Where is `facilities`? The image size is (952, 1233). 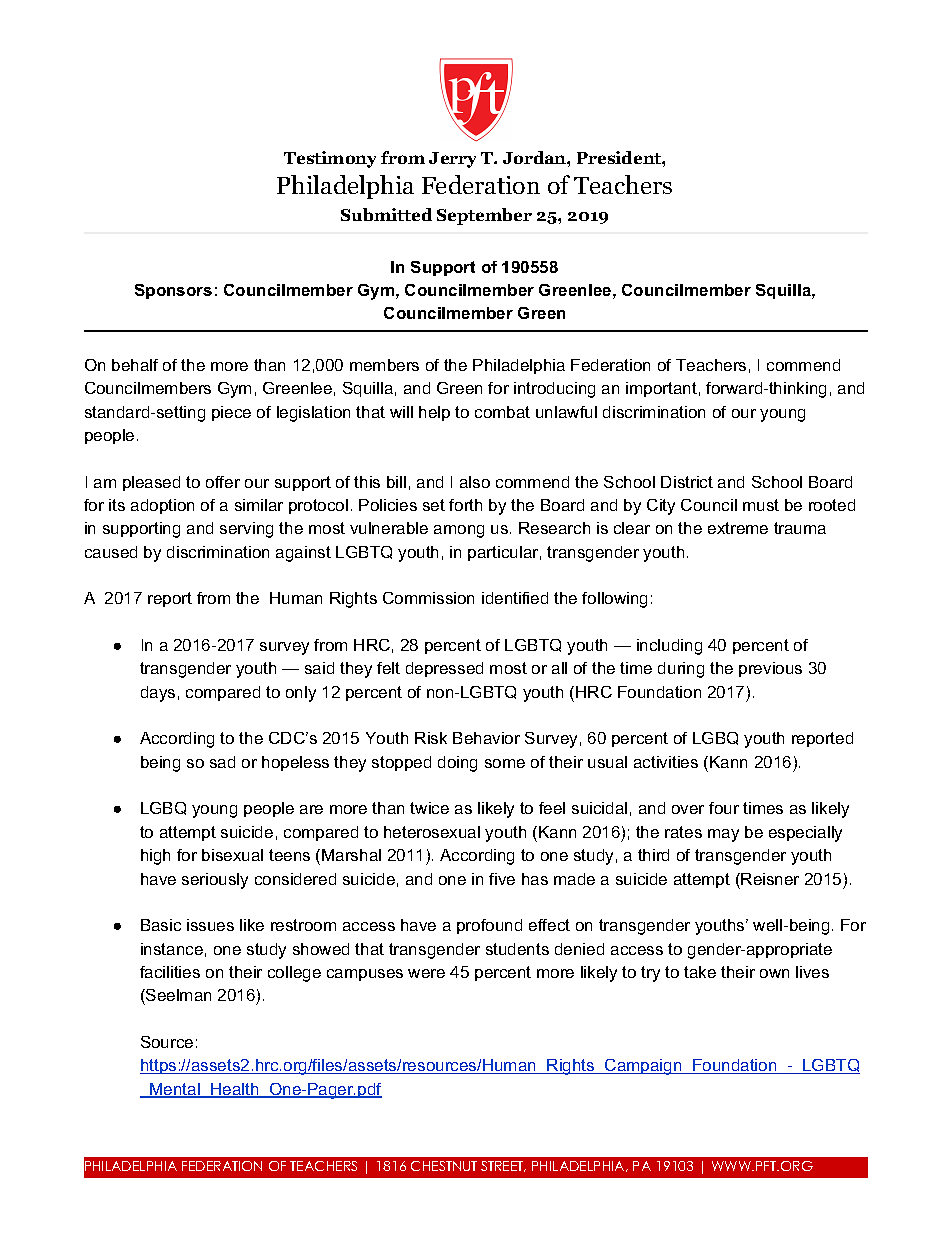
facilities is located at coordinates (170, 972).
